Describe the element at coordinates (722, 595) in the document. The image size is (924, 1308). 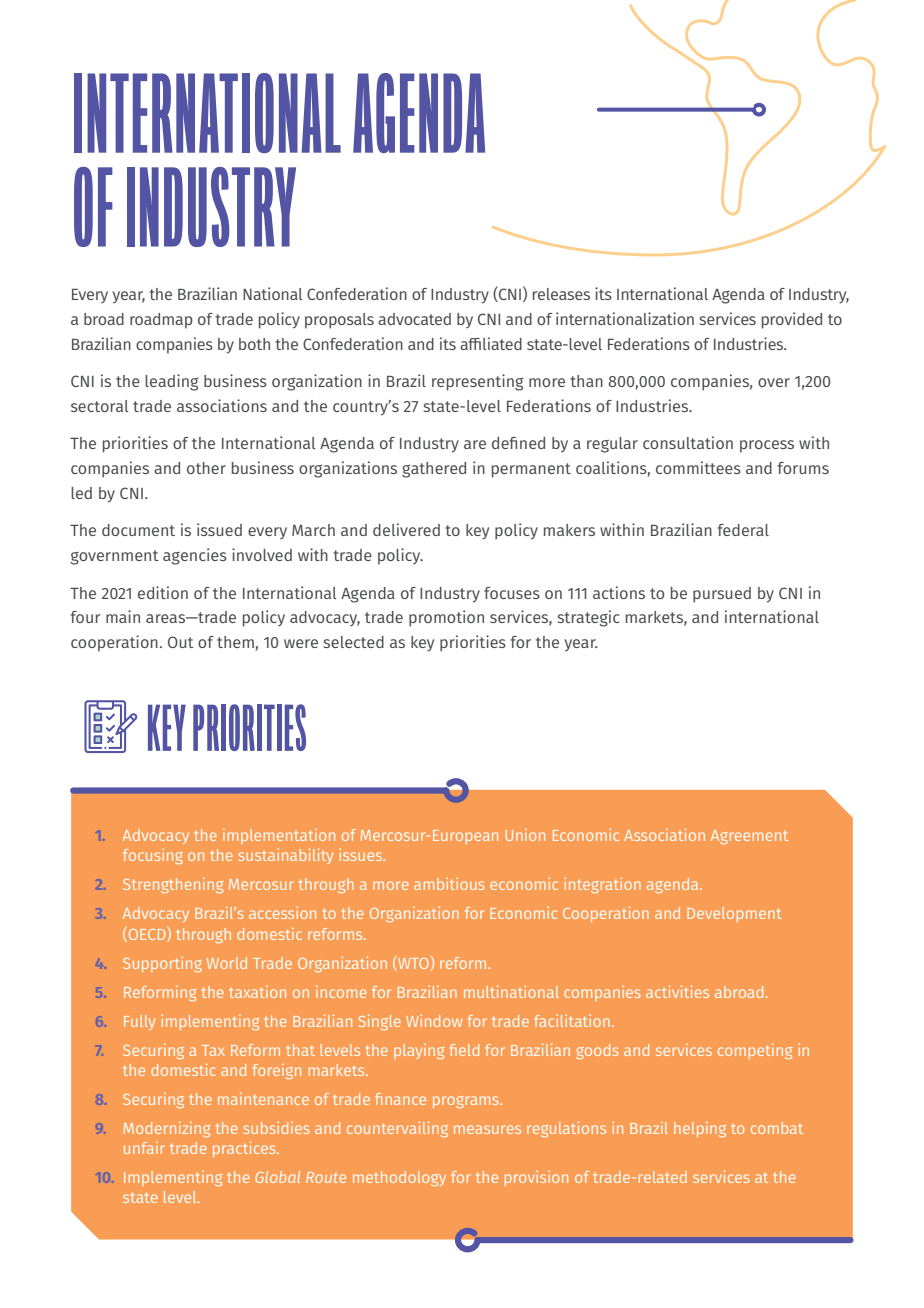
I see `pursued` at that location.
